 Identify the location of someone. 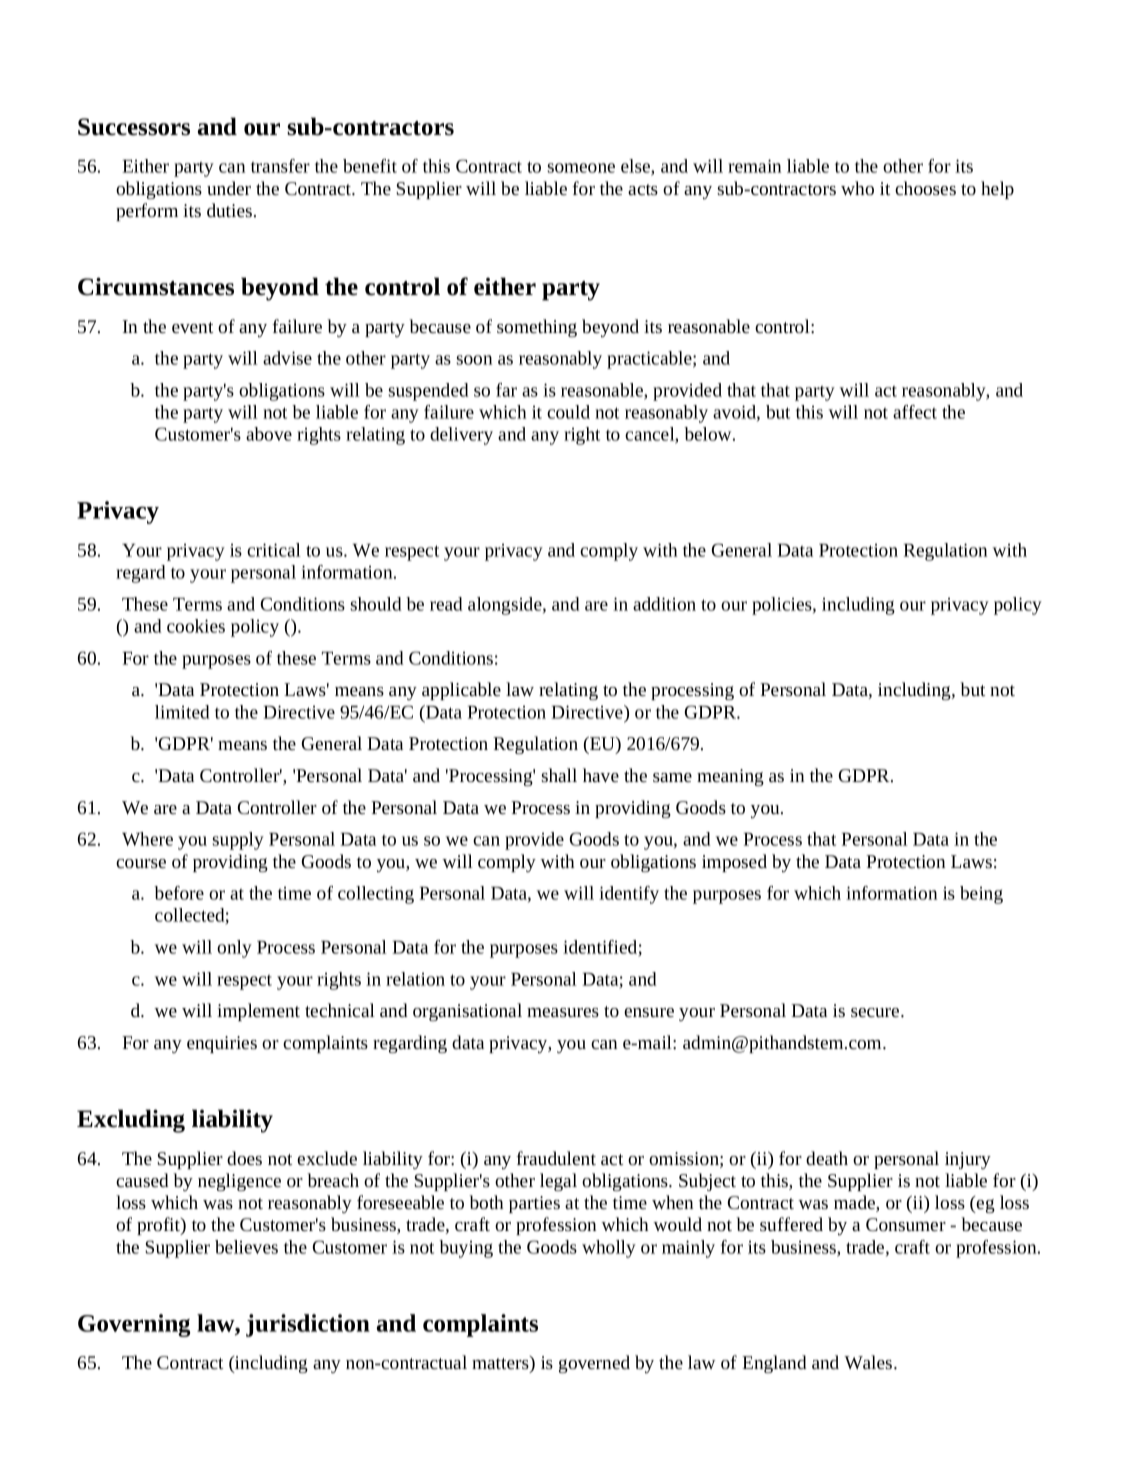
(581, 168).
